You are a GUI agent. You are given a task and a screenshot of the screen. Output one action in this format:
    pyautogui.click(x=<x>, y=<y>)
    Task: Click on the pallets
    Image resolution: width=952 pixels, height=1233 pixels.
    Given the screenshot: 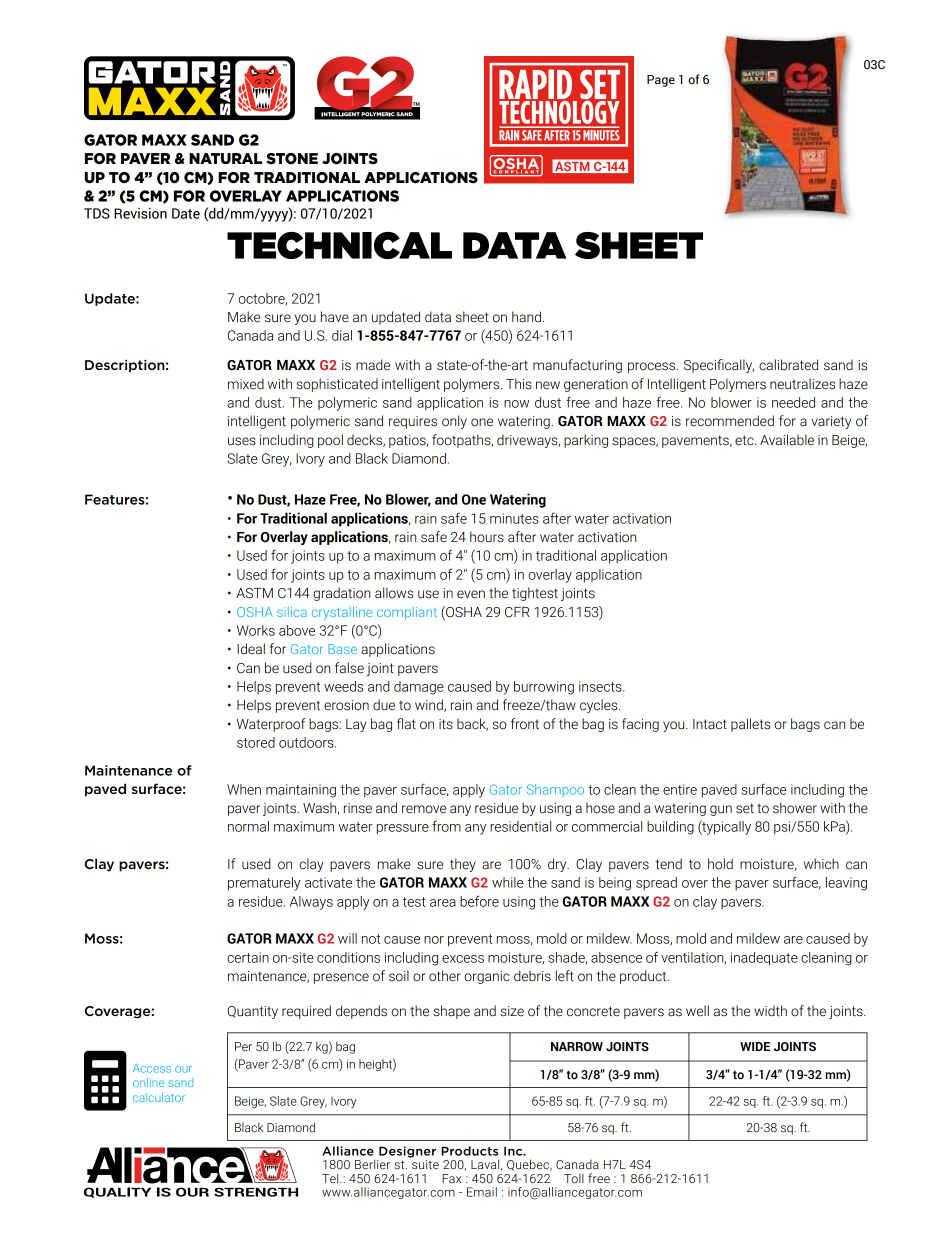 What is the action you would take?
    pyautogui.click(x=750, y=725)
